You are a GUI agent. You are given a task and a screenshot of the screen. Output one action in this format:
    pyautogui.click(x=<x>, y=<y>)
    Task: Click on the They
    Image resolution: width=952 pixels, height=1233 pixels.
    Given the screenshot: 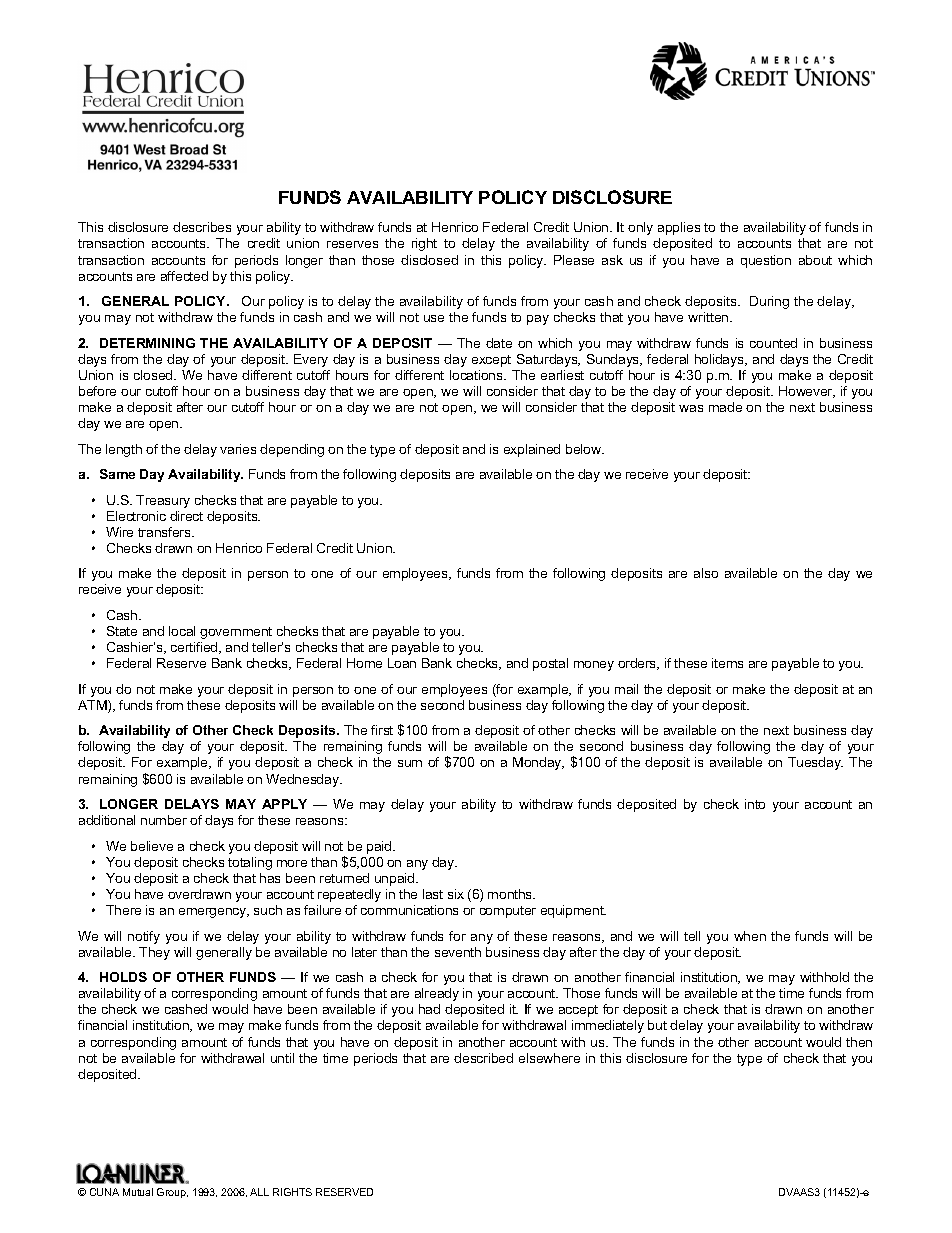 What is the action you would take?
    pyautogui.click(x=154, y=953)
